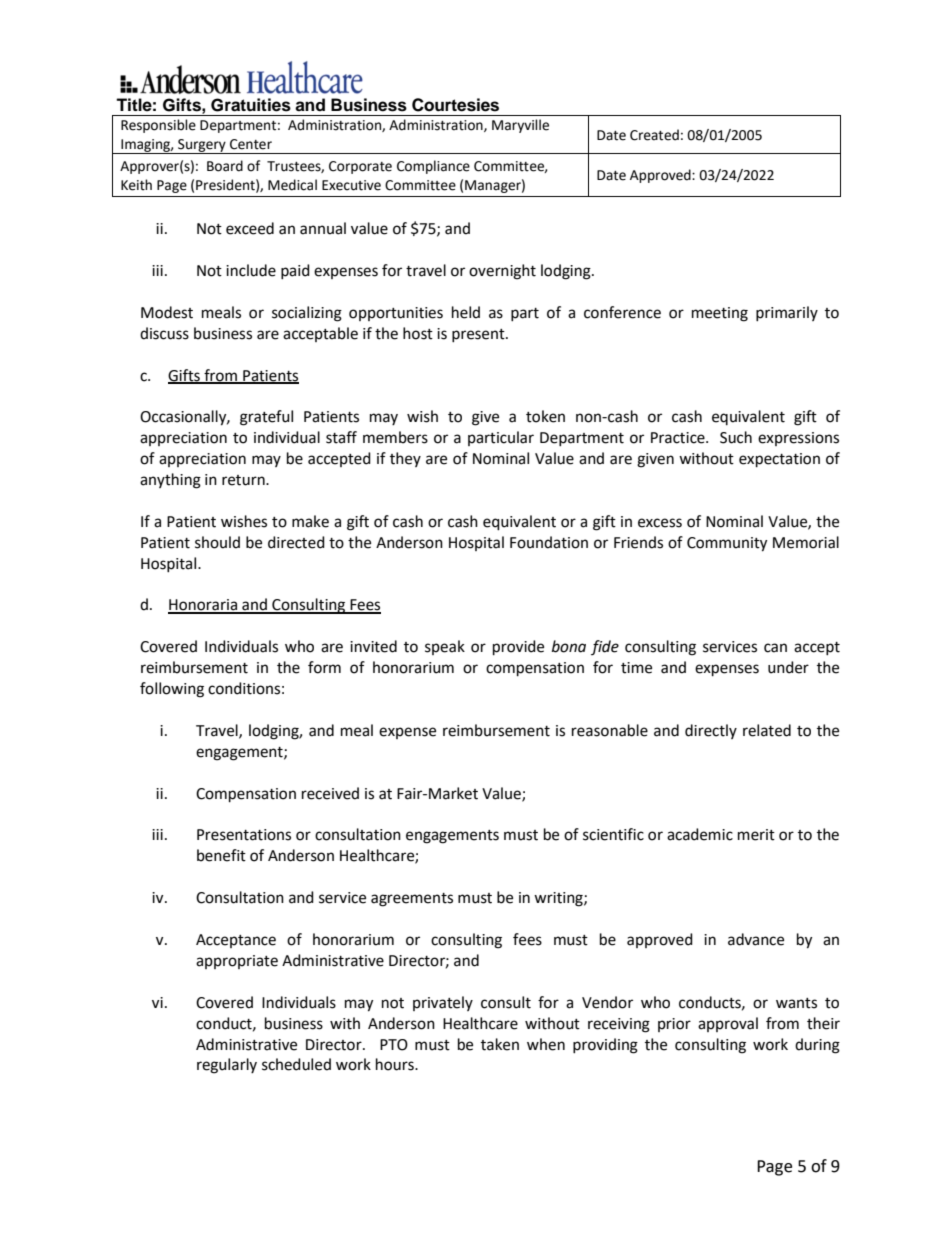 This document has height=1233, width=952. I want to click on Modest, so click(167, 312).
